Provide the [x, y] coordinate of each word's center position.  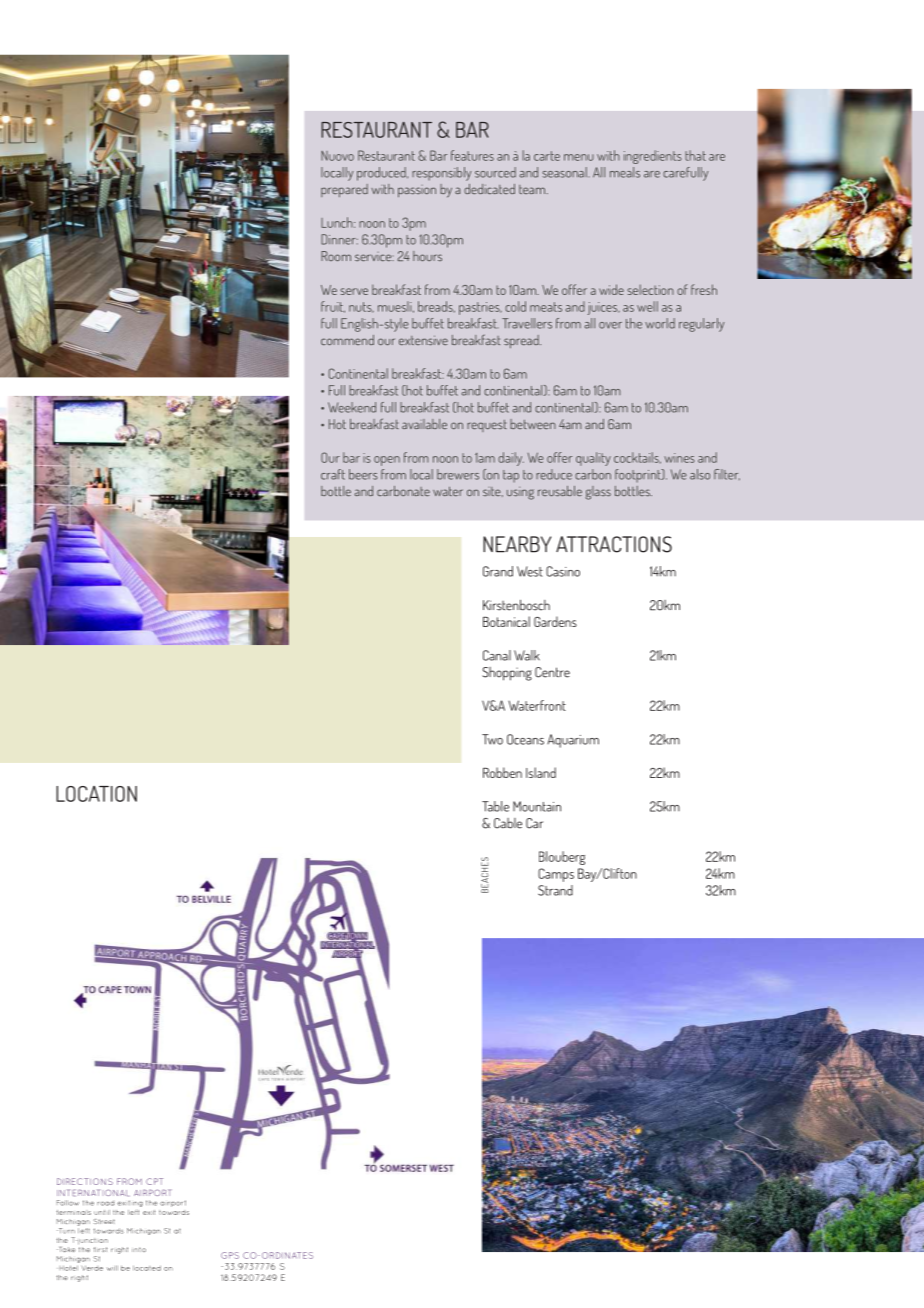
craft [333, 474]
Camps [556, 875]
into [139, 1249]
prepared [344, 190]
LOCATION [96, 794]
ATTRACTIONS [614, 544]
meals [625, 172]
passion [417, 191]
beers [363, 474]
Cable [508, 823]
